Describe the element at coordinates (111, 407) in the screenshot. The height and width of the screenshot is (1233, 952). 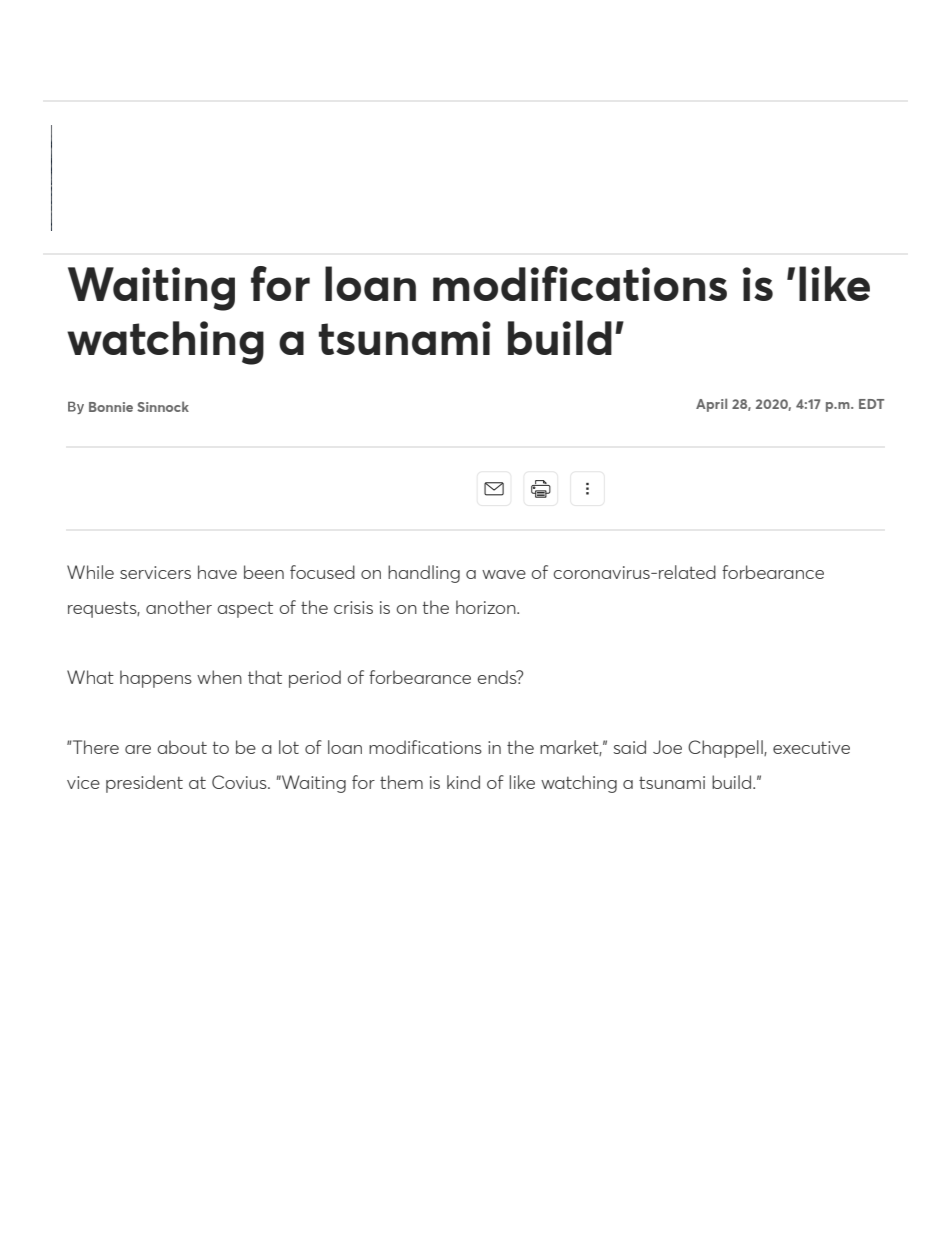
I see `Bonnie` at that location.
